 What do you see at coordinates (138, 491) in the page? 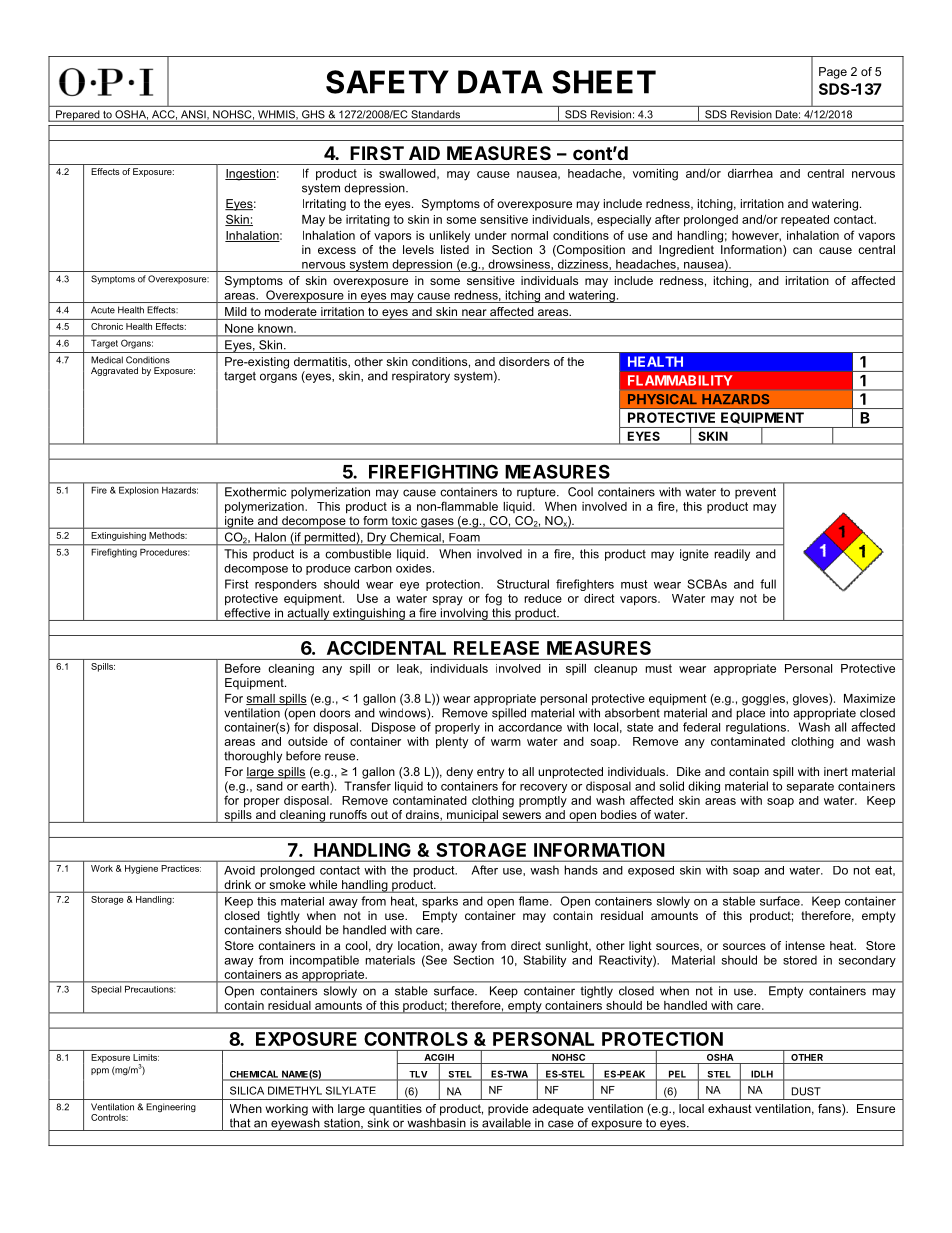
I see `Explosion` at bounding box center [138, 491].
